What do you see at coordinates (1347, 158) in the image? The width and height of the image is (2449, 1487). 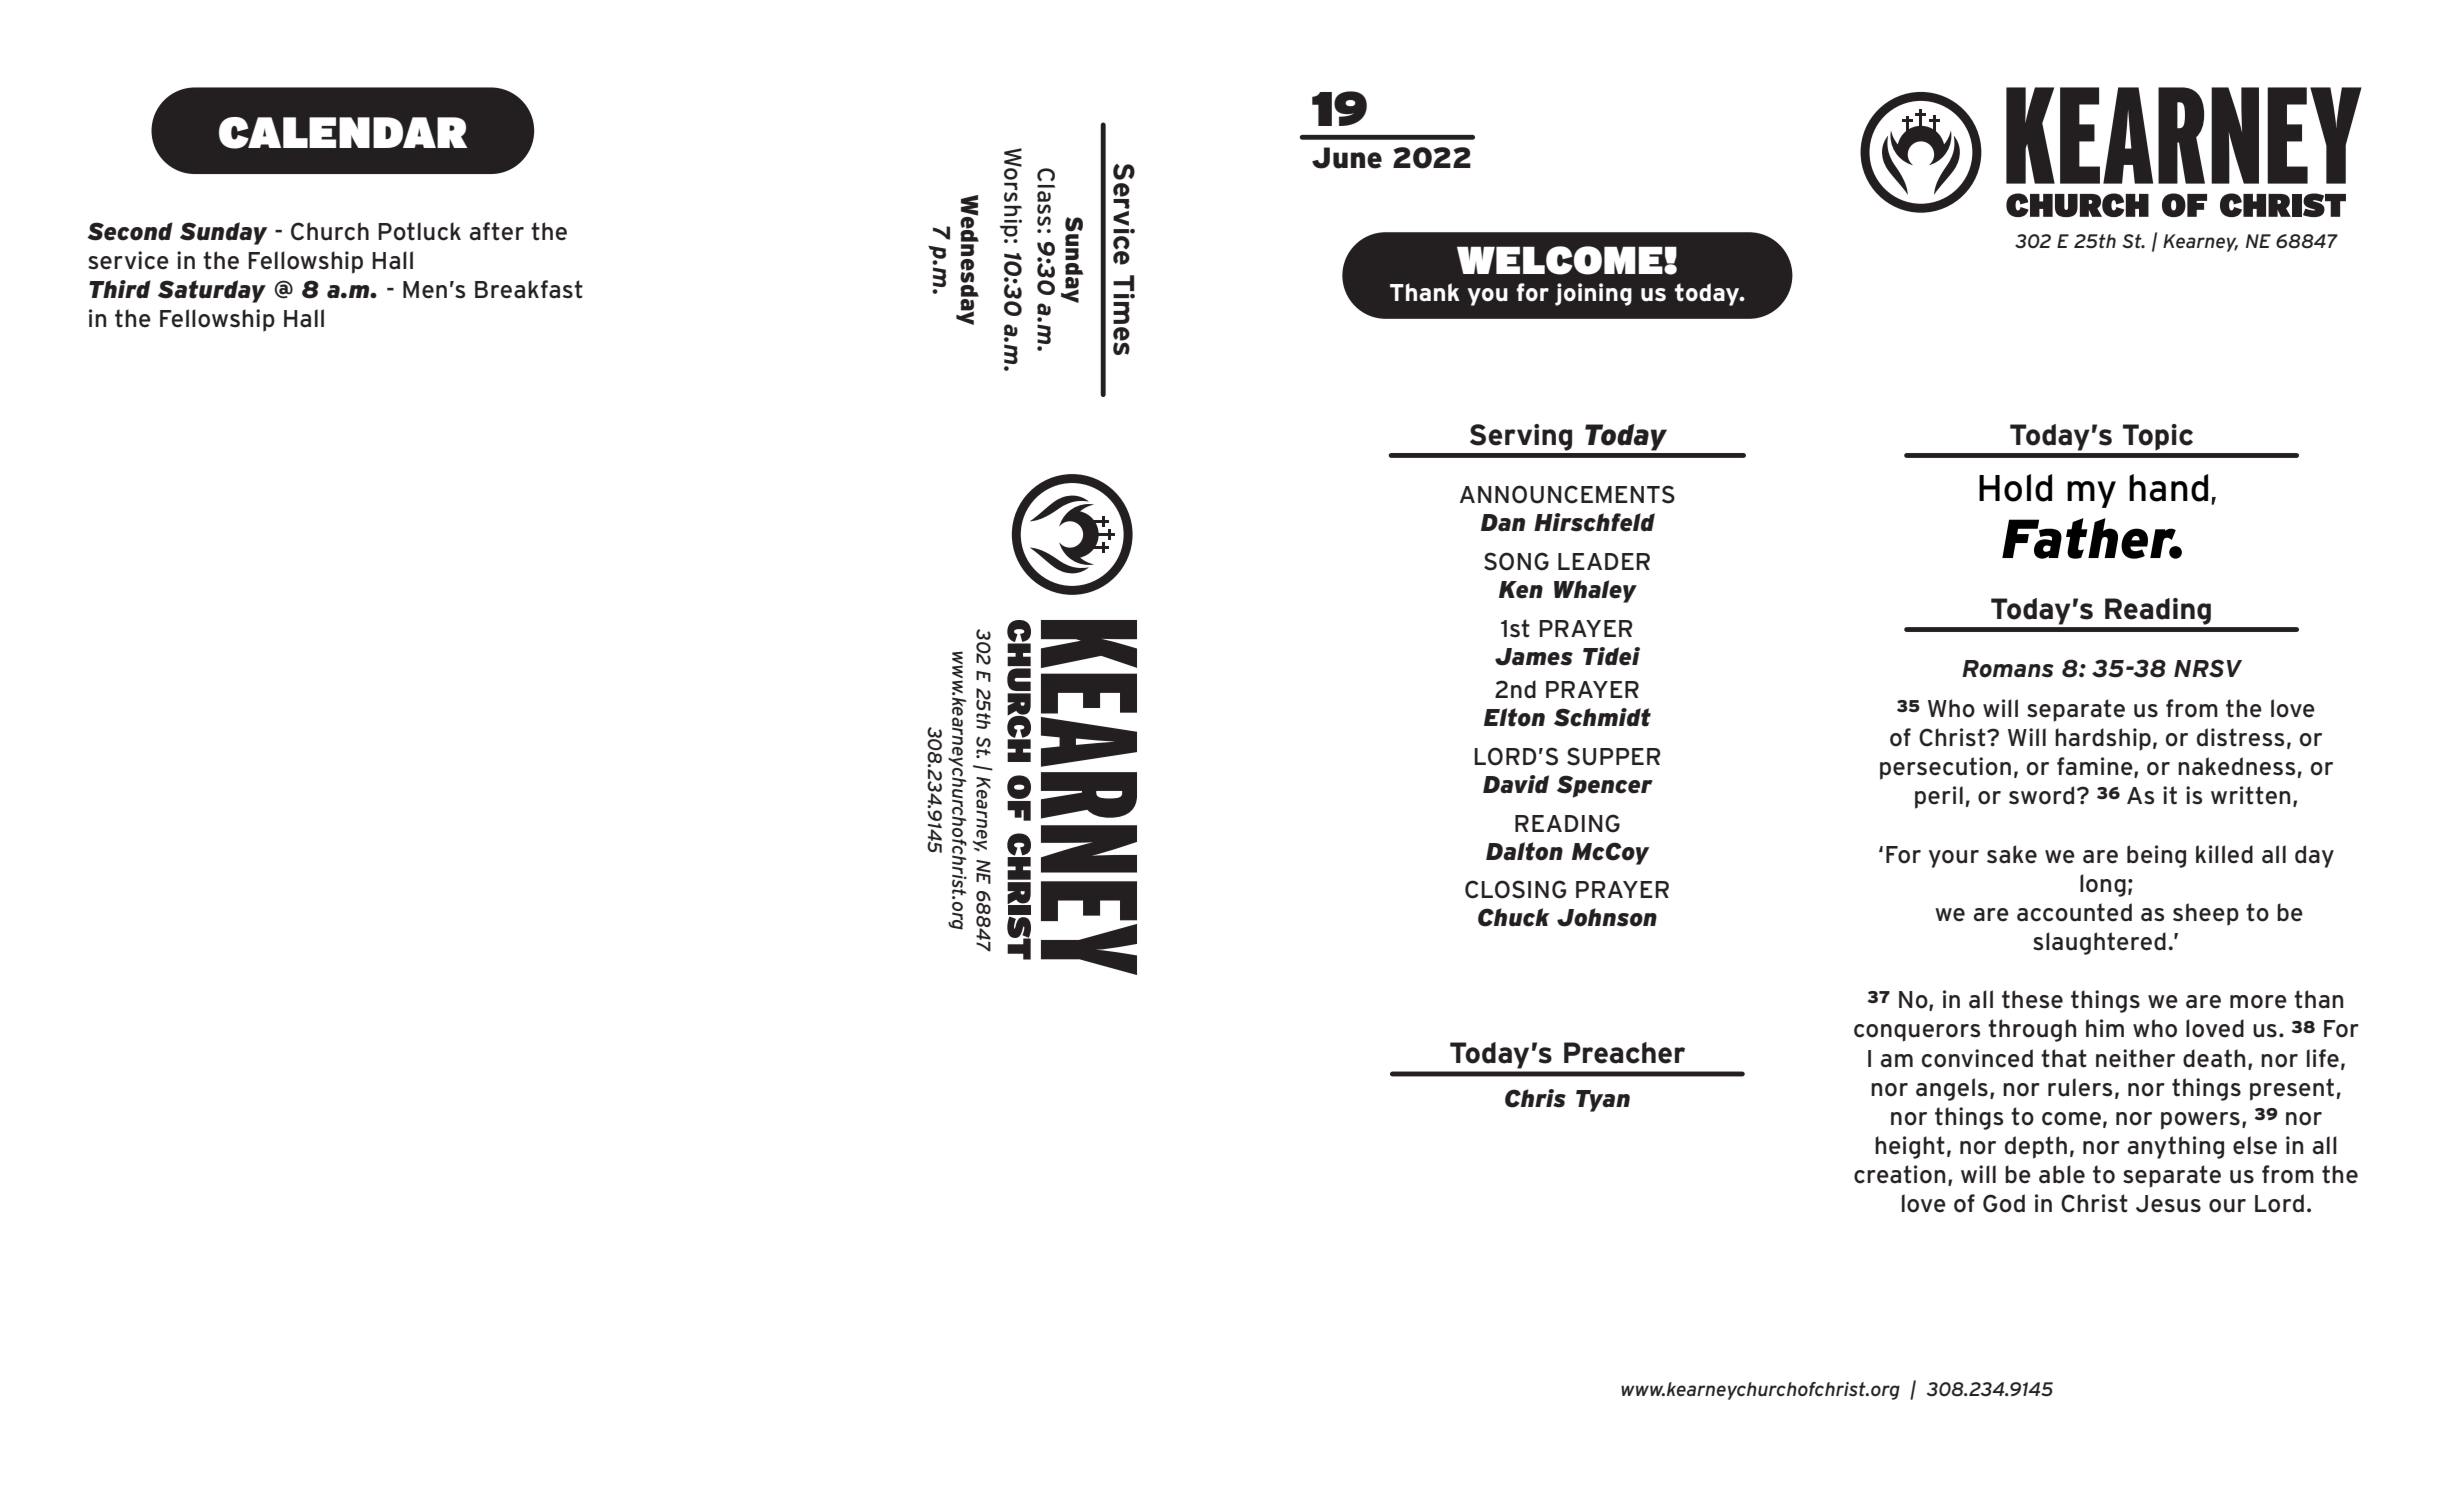 I see `June` at bounding box center [1347, 158].
